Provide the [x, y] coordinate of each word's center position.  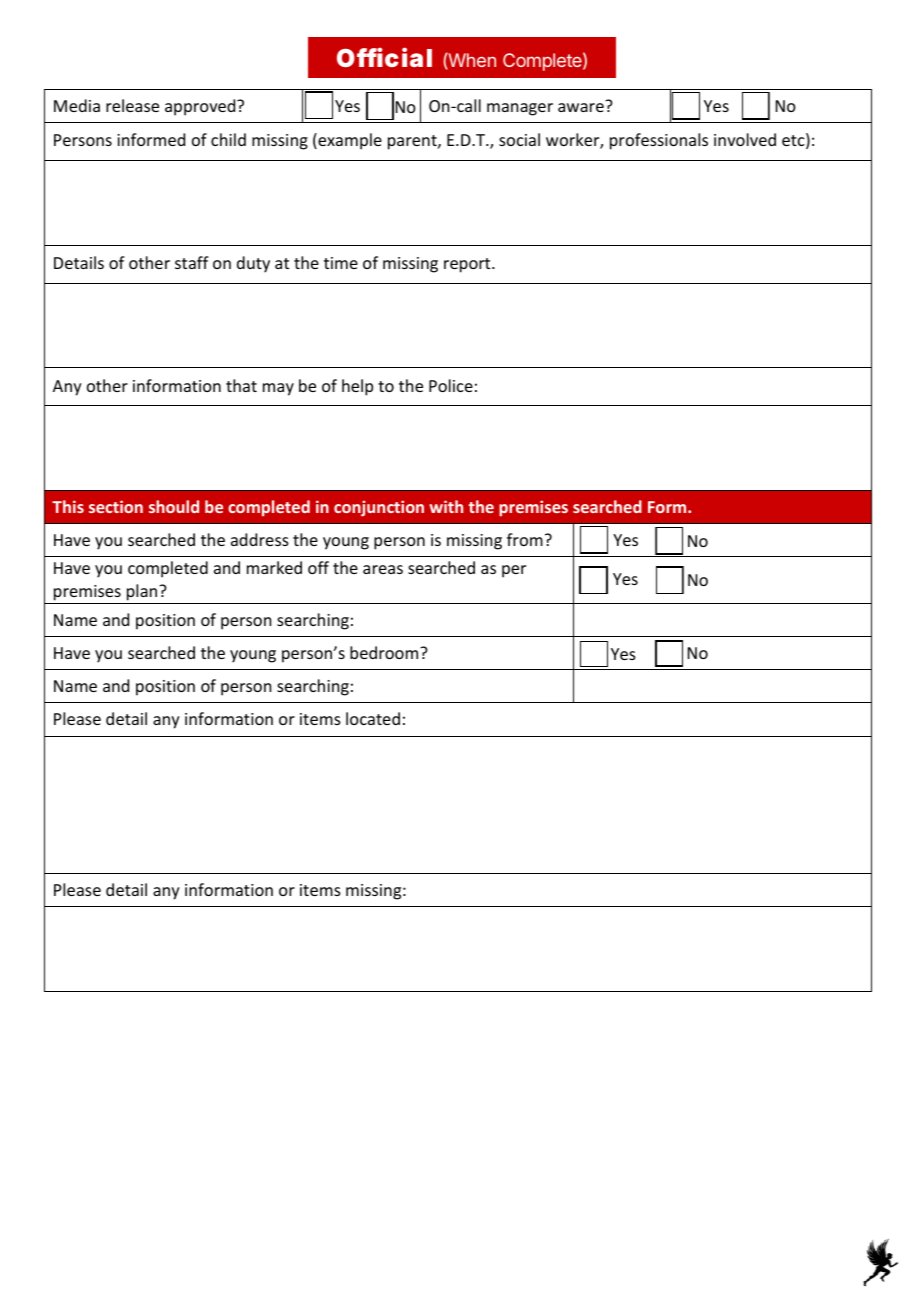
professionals [659, 141]
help [357, 387]
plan [143, 592]
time [341, 263]
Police [451, 385]
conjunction [379, 508]
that [241, 385]
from [525, 539]
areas [383, 569]
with [446, 506]
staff [192, 262]
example [349, 141]
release [132, 105]
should [174, 506]
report [468, 265]
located [373, 718]
